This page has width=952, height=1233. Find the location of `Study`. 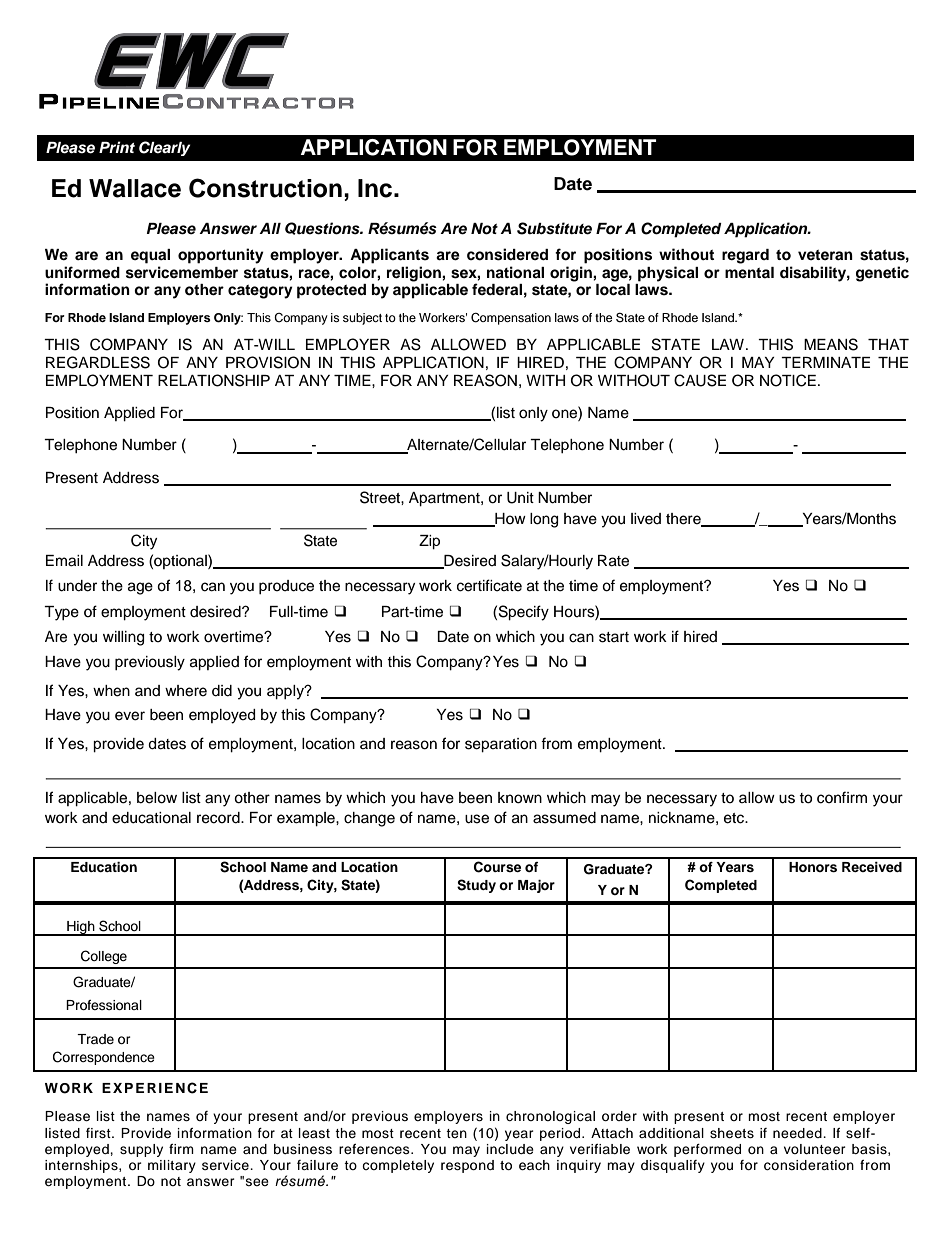

Study is located at coordinates (476, 886).
